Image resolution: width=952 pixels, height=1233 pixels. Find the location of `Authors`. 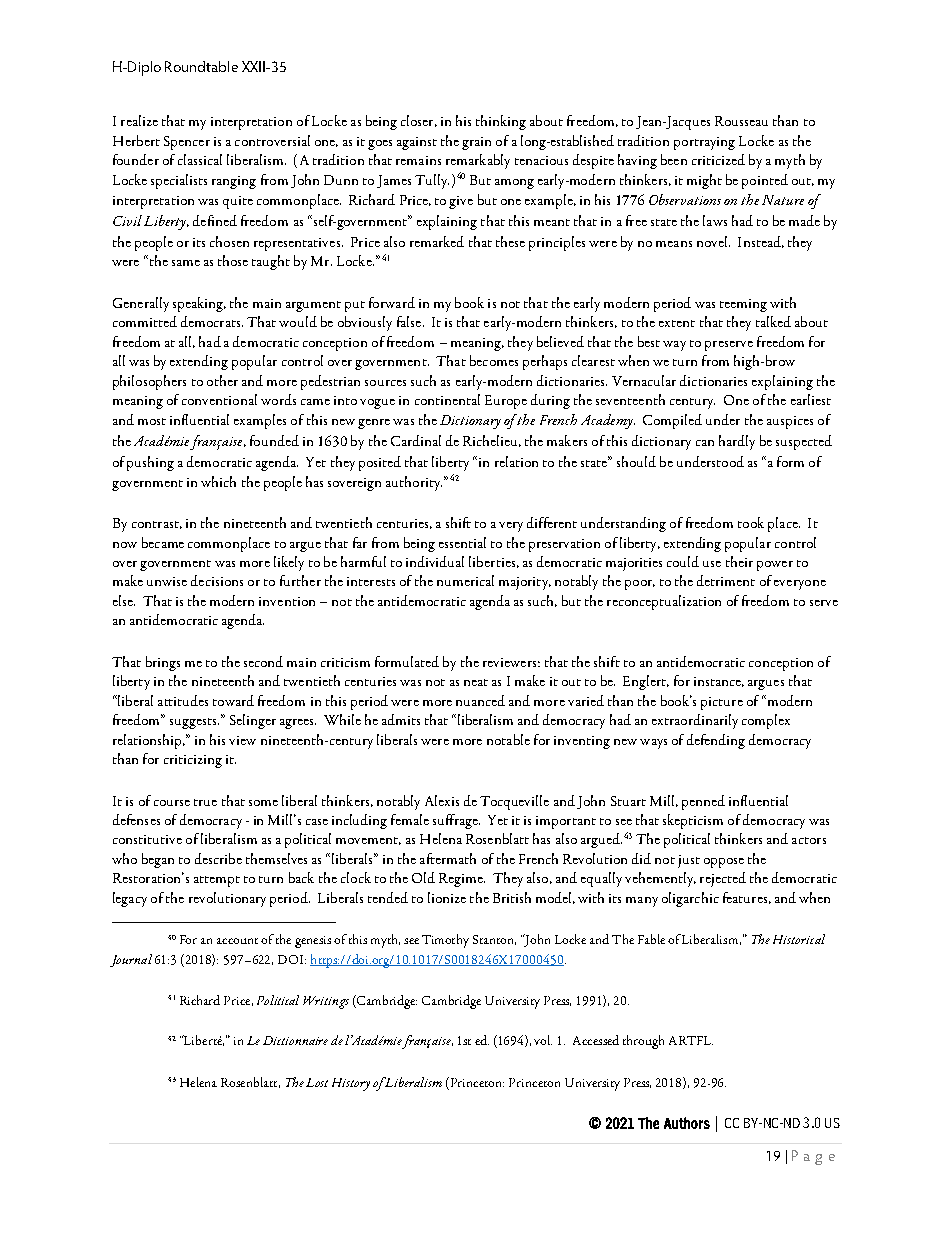

Authors is located at coordinates (687, 1123).
